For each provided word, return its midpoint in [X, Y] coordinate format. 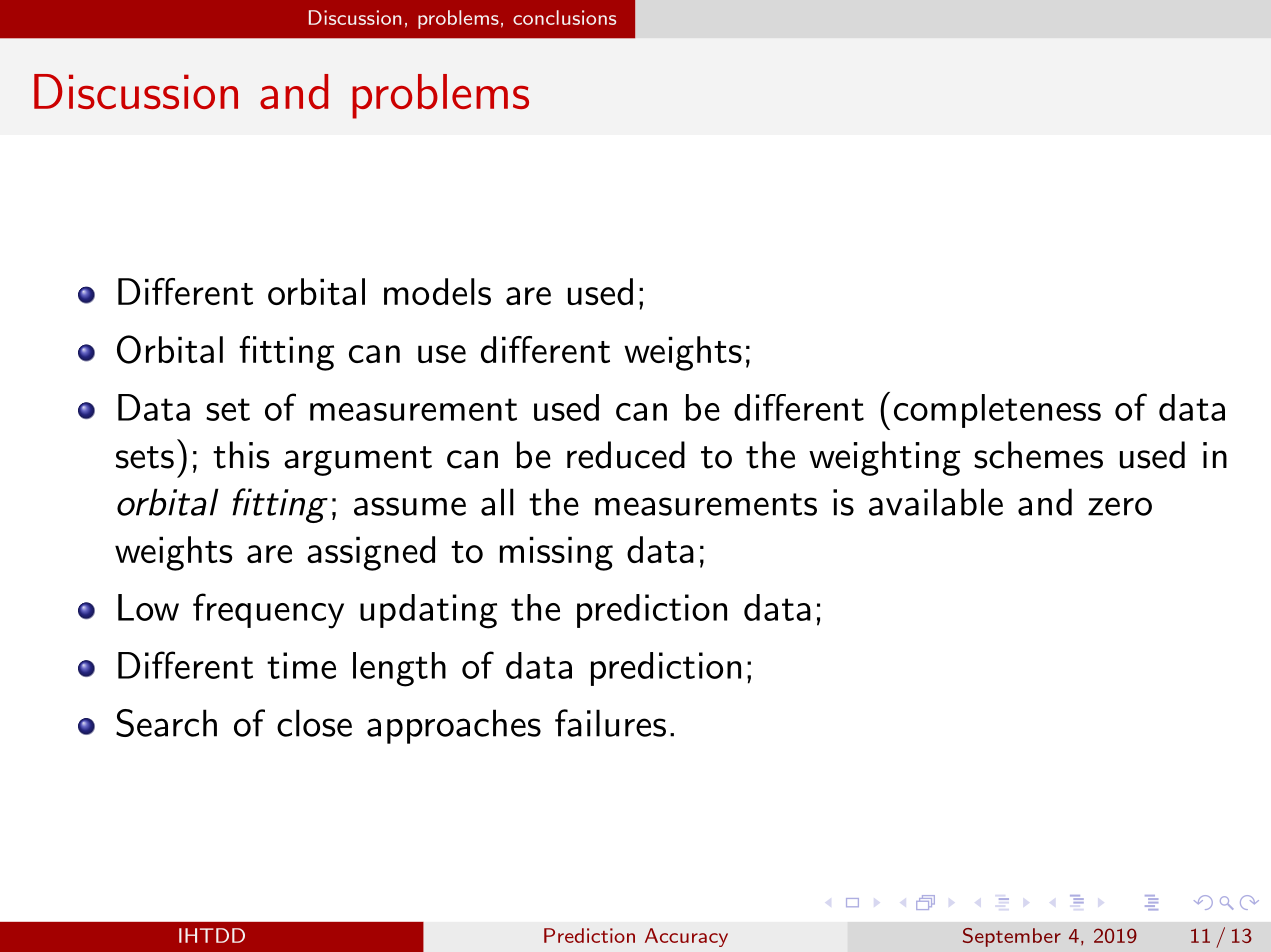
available [936, 502]
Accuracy [686, 937]
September [1012, 937]
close [314, 723]
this [241, 455]
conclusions [564, 17]
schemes [1038, 455]
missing [556, 553]
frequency [268, 611]
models [437, 291]
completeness [997, 411]
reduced [626, 455]
